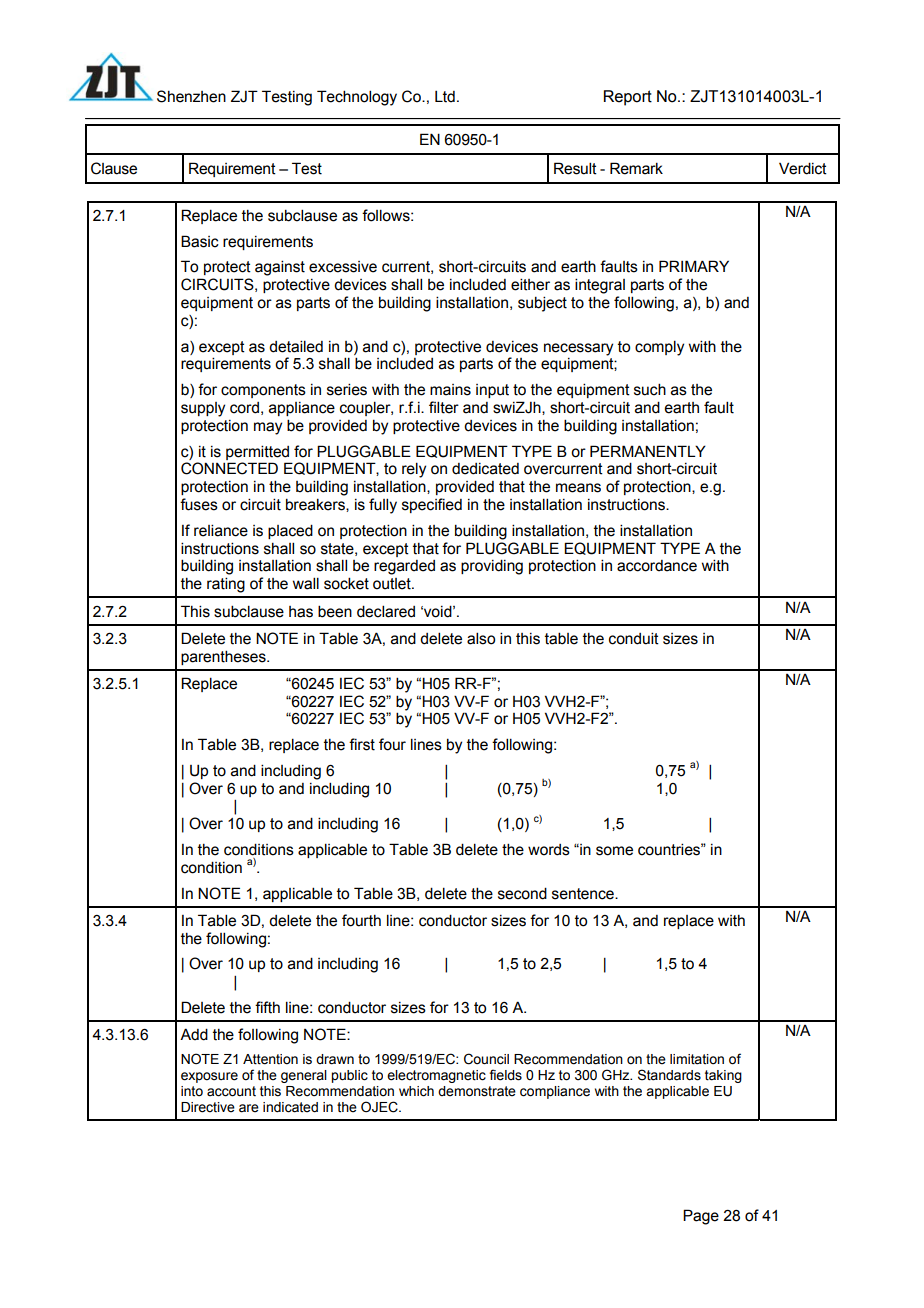  I want to click on some, so click(614, 851).
